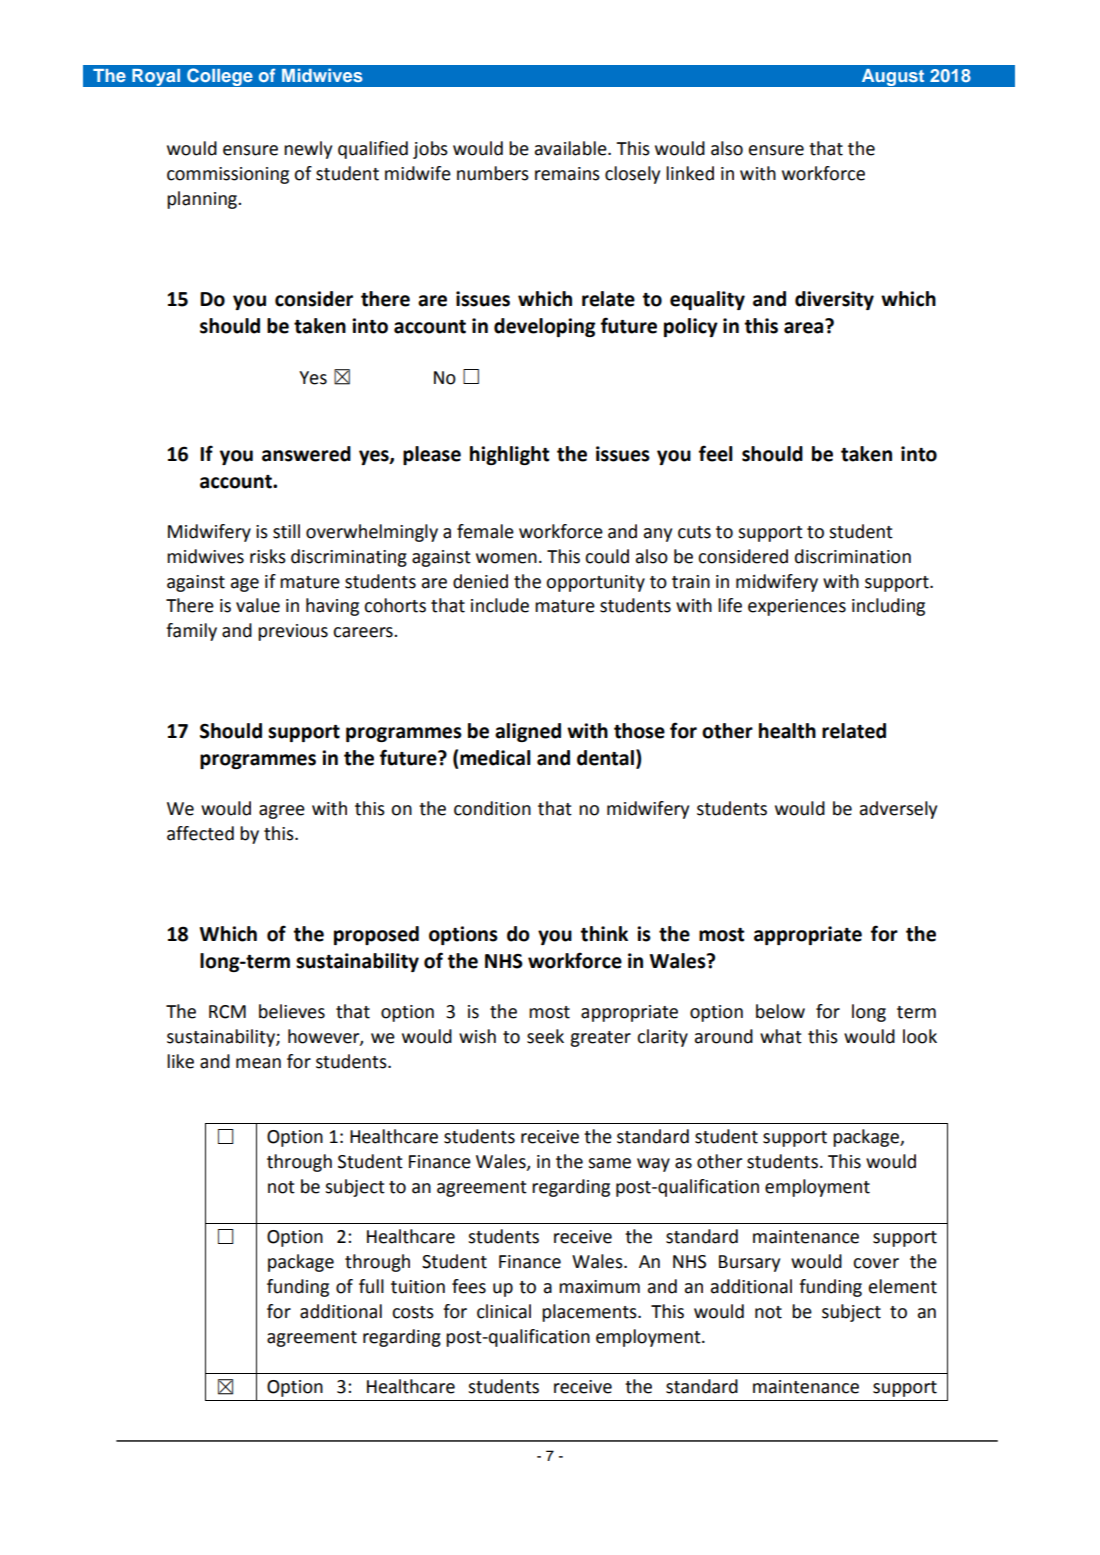 This screenshot has height=1555, width=1100. Describe the element at coordinates (604, 934) in the screenshot. I see `think` at that location.
